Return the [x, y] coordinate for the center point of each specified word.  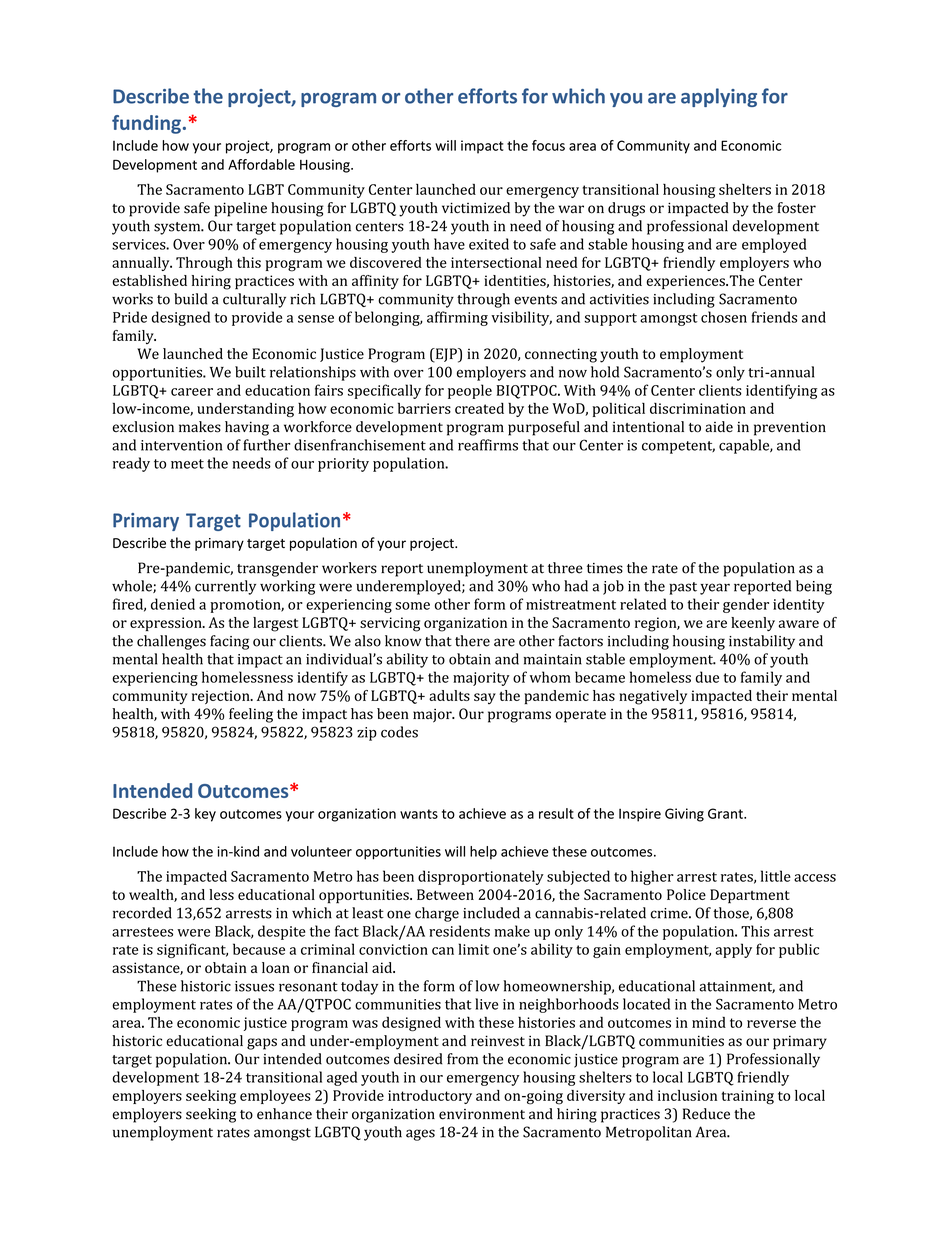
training [748, 1097]
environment [482, 1114]
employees [275, 1097]
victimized [476, 208]
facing [229, 642]
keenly [753, 624]
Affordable [261, 164]
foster [796, 208]
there [472, 641]
